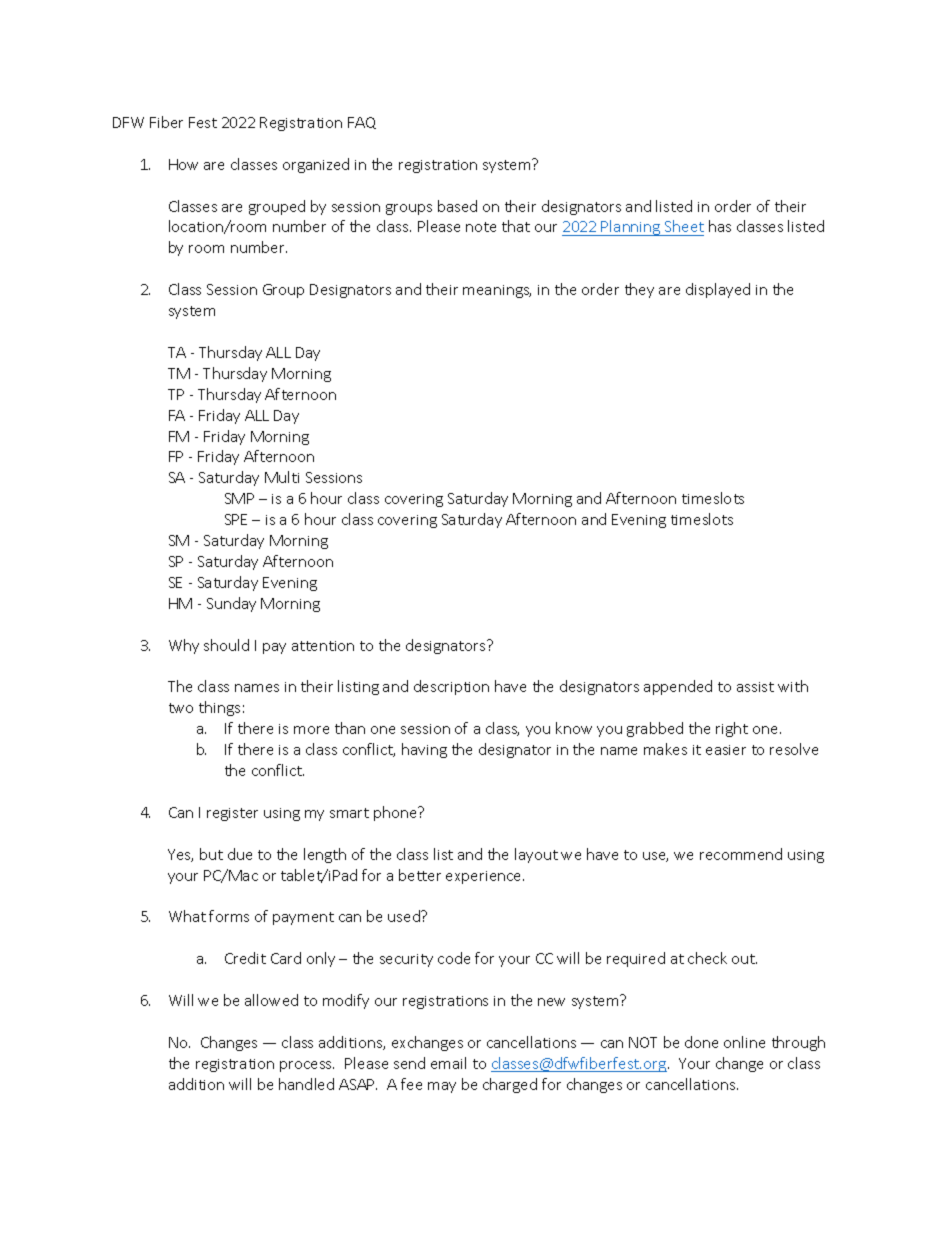 This screenshot has height=1233, width=952. I want to click on based, so click(457, 206).
